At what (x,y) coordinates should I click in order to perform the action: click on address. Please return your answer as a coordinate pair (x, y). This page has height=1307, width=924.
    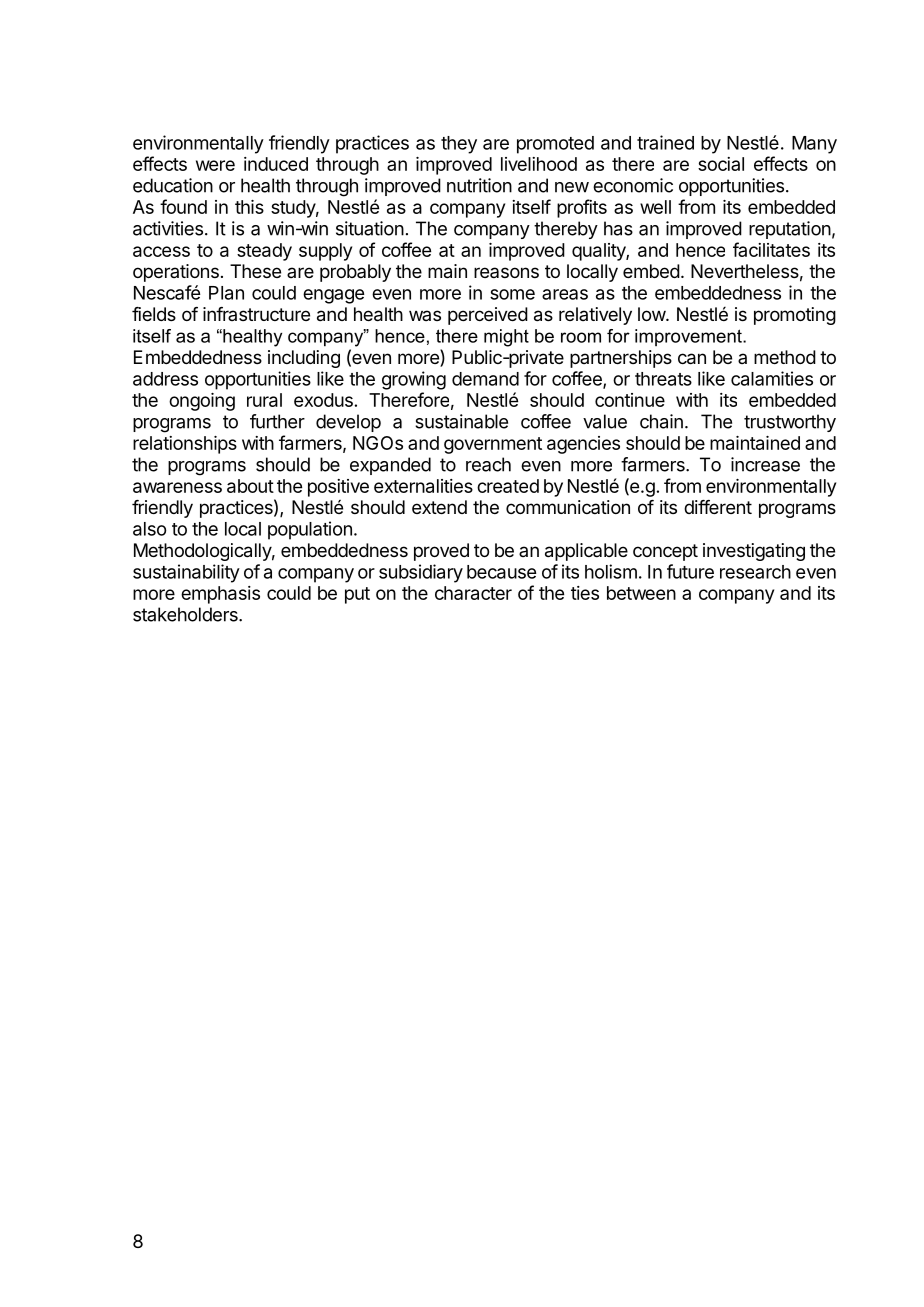
    Looking at the image, I should click on (165, 379).
